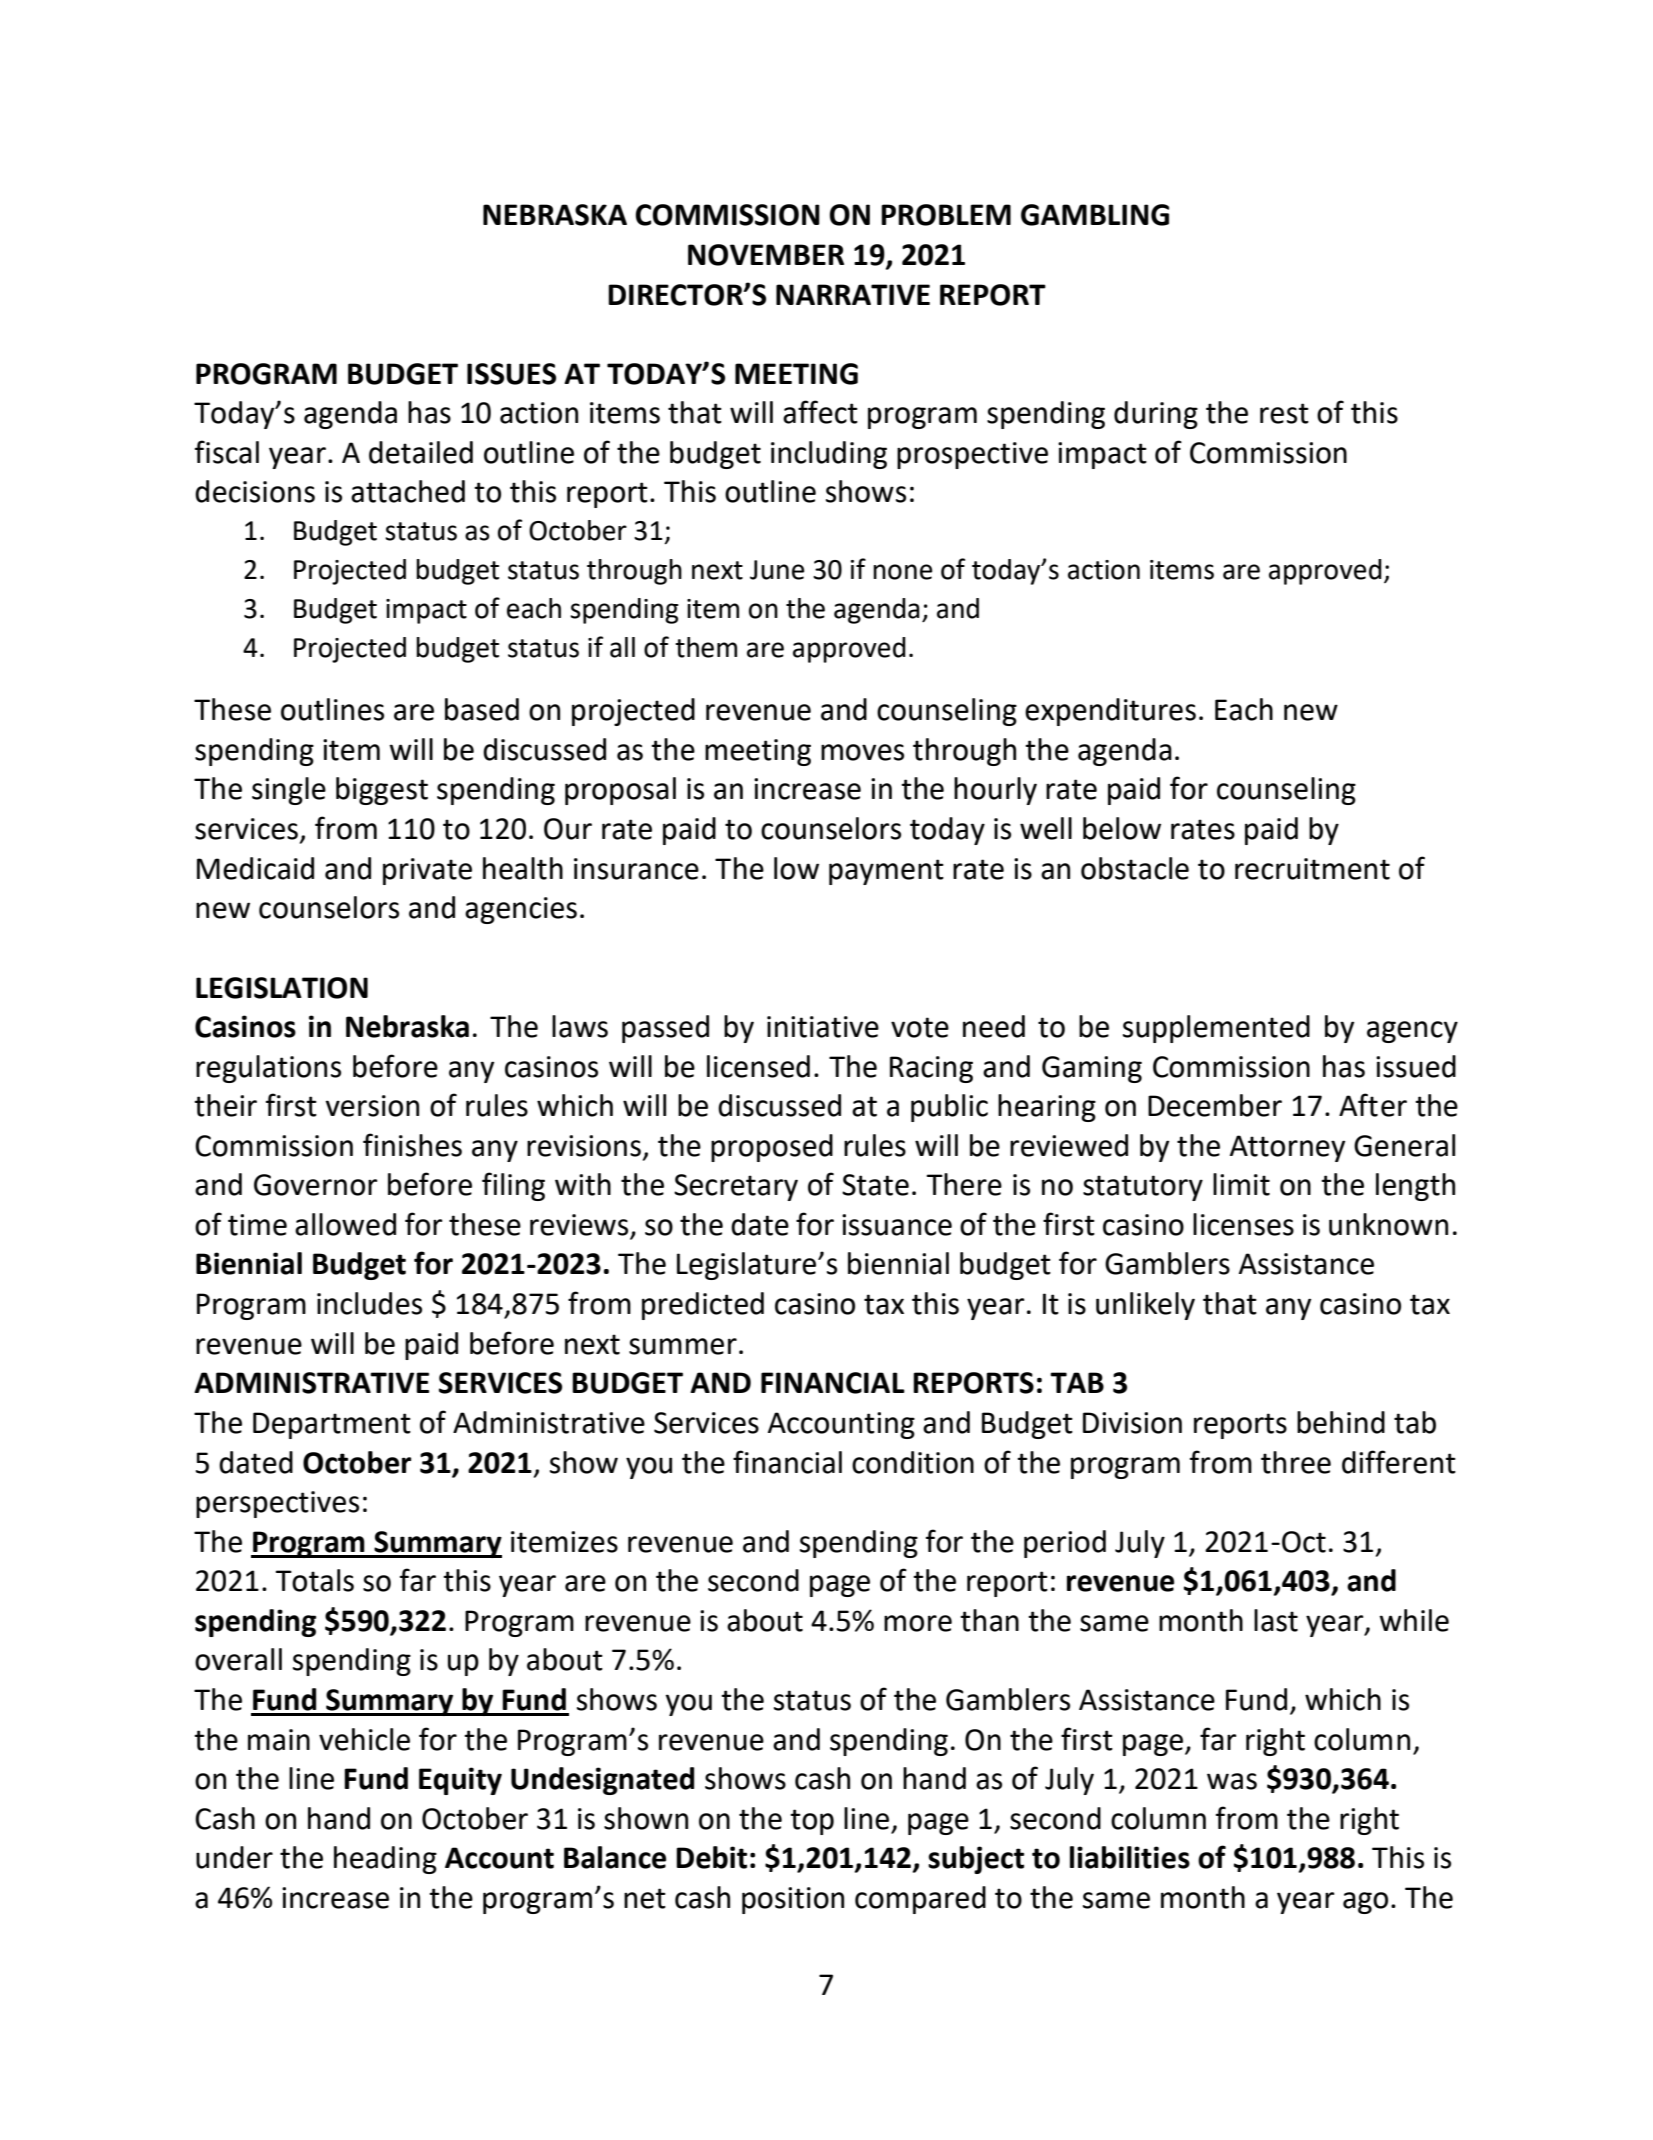 Image resolution: width=1653 pixels, height=2140 pixels. Describe the element at coordinates (382, 791) in the page. I see `biggest` at that location.
